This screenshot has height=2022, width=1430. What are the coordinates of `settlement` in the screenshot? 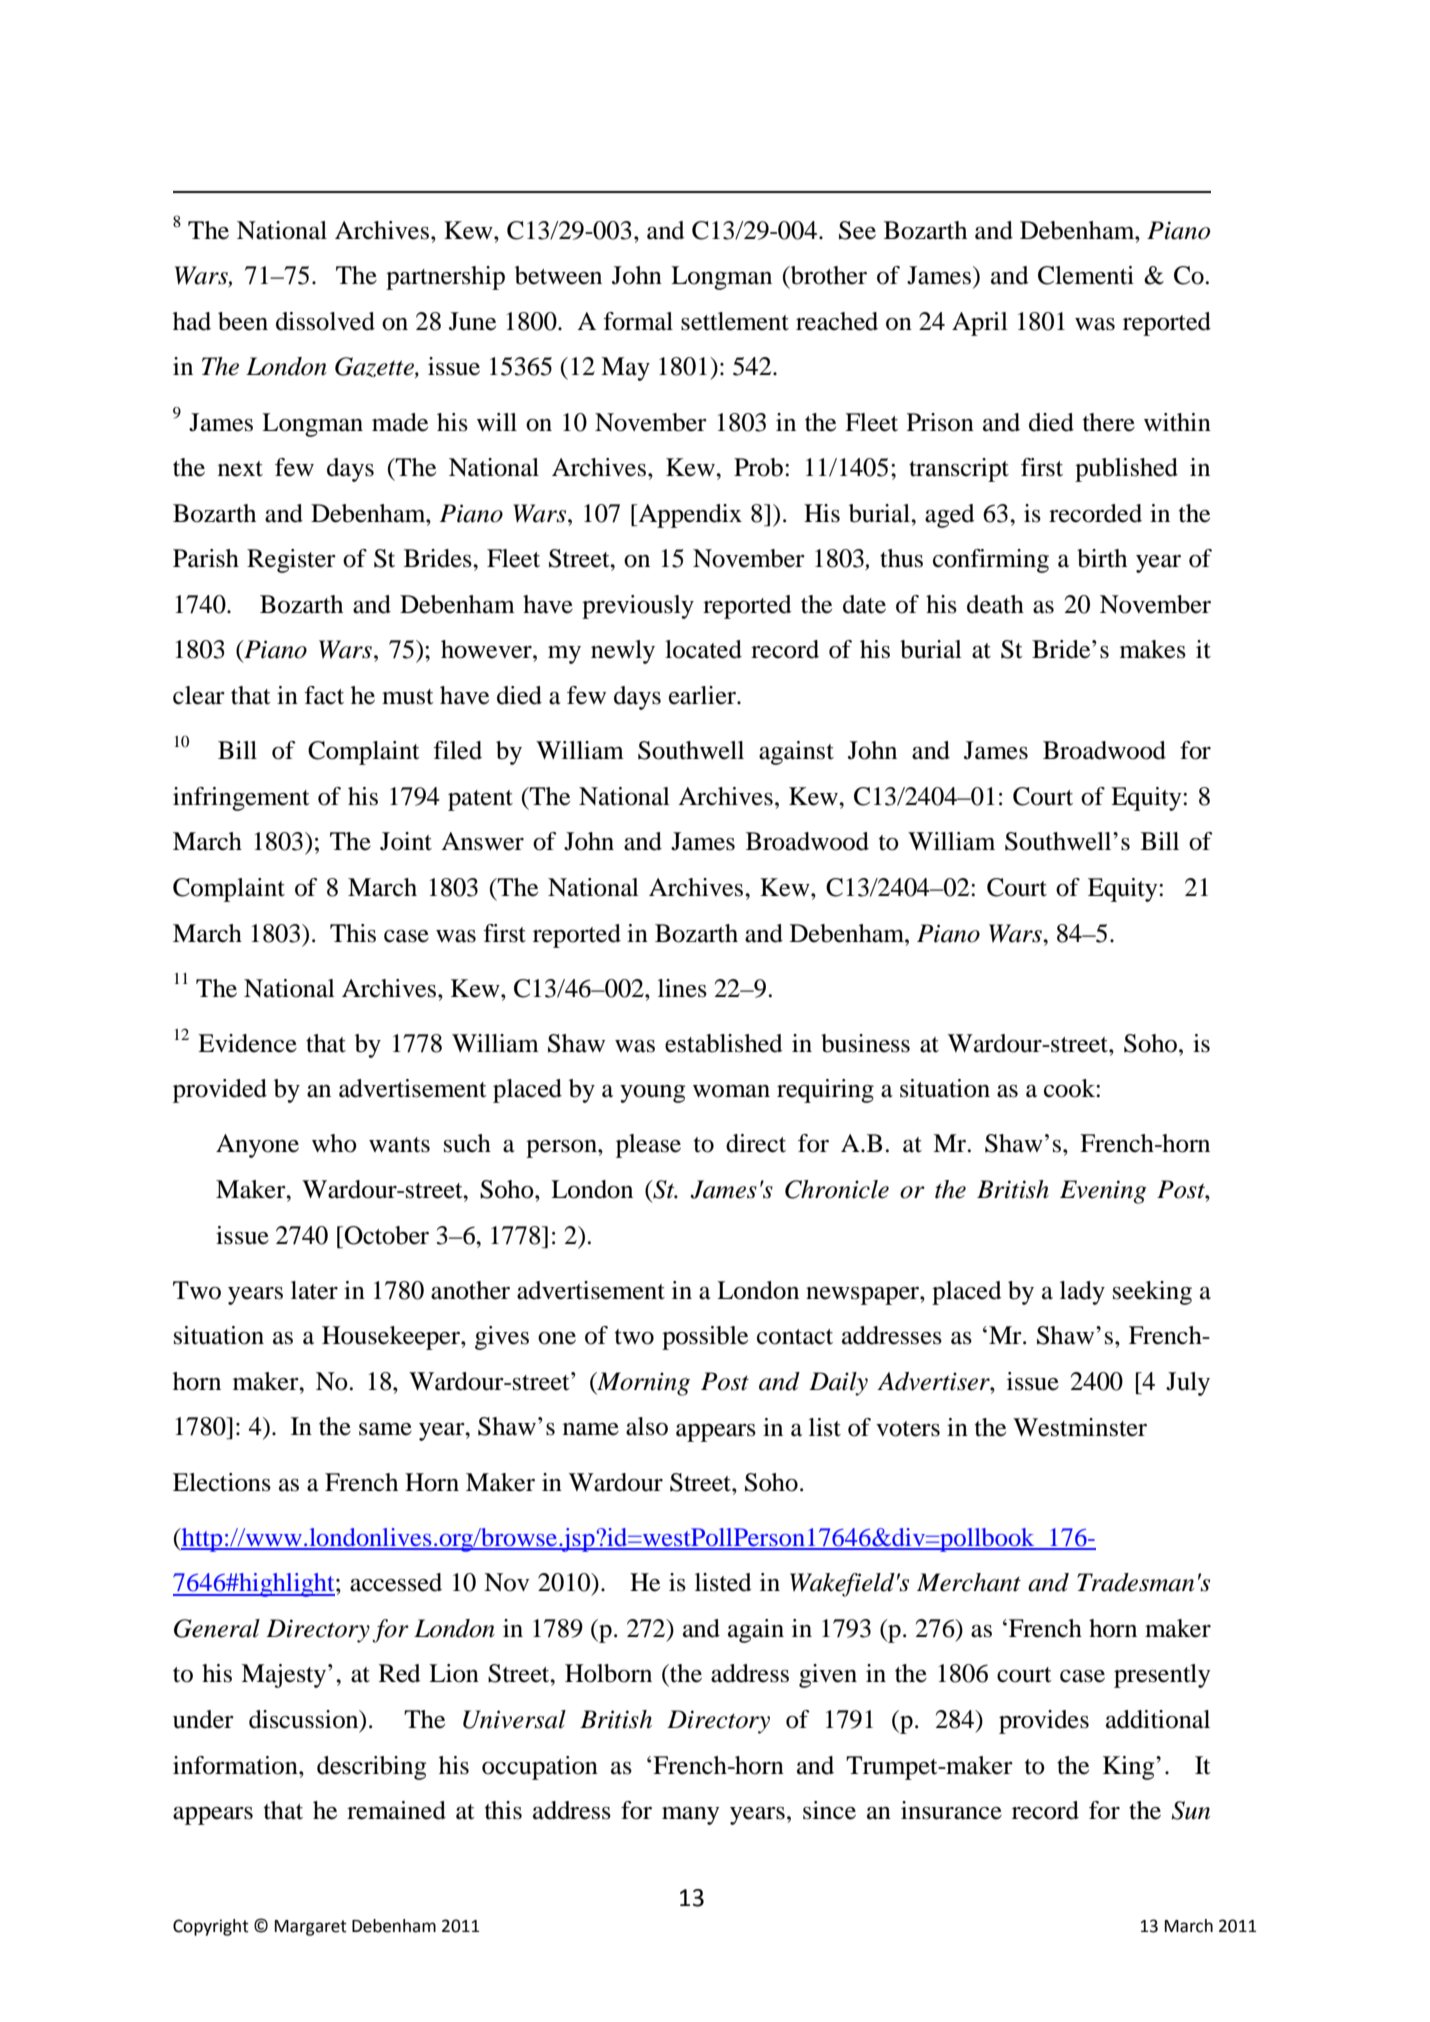 It's located at (735, 321).
